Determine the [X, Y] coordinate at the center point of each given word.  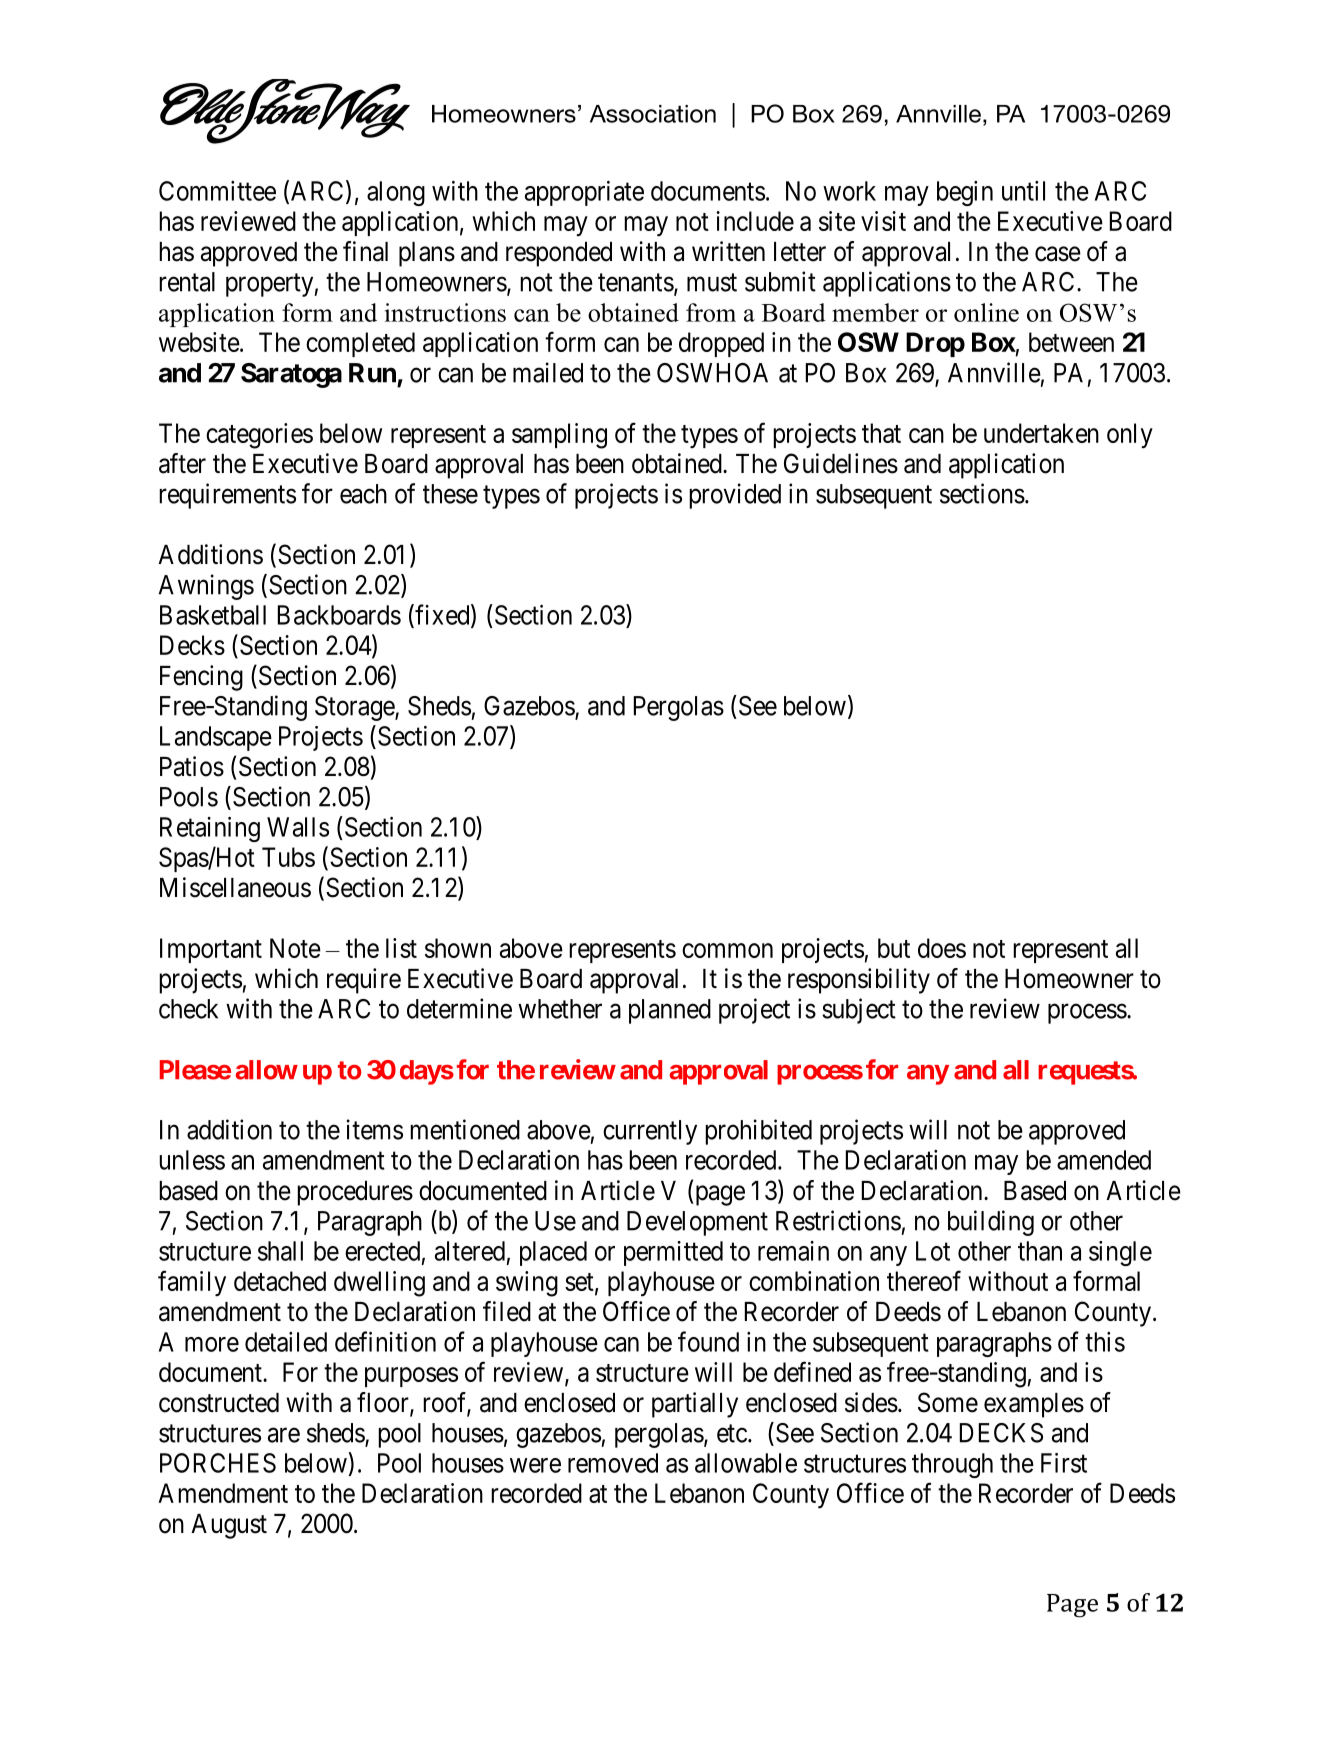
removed [613, 1463]
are [284, 1435]
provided [735, 496]
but [894, 948]
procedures [355, 1193]
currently [650, 1132]
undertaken [1041, 433]
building [991, 1223]
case [1058, 254]
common [727, 950]
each [363, 494]
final [365, 251]
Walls [298, 827]
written [728, 251]
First [1064, 1463]
